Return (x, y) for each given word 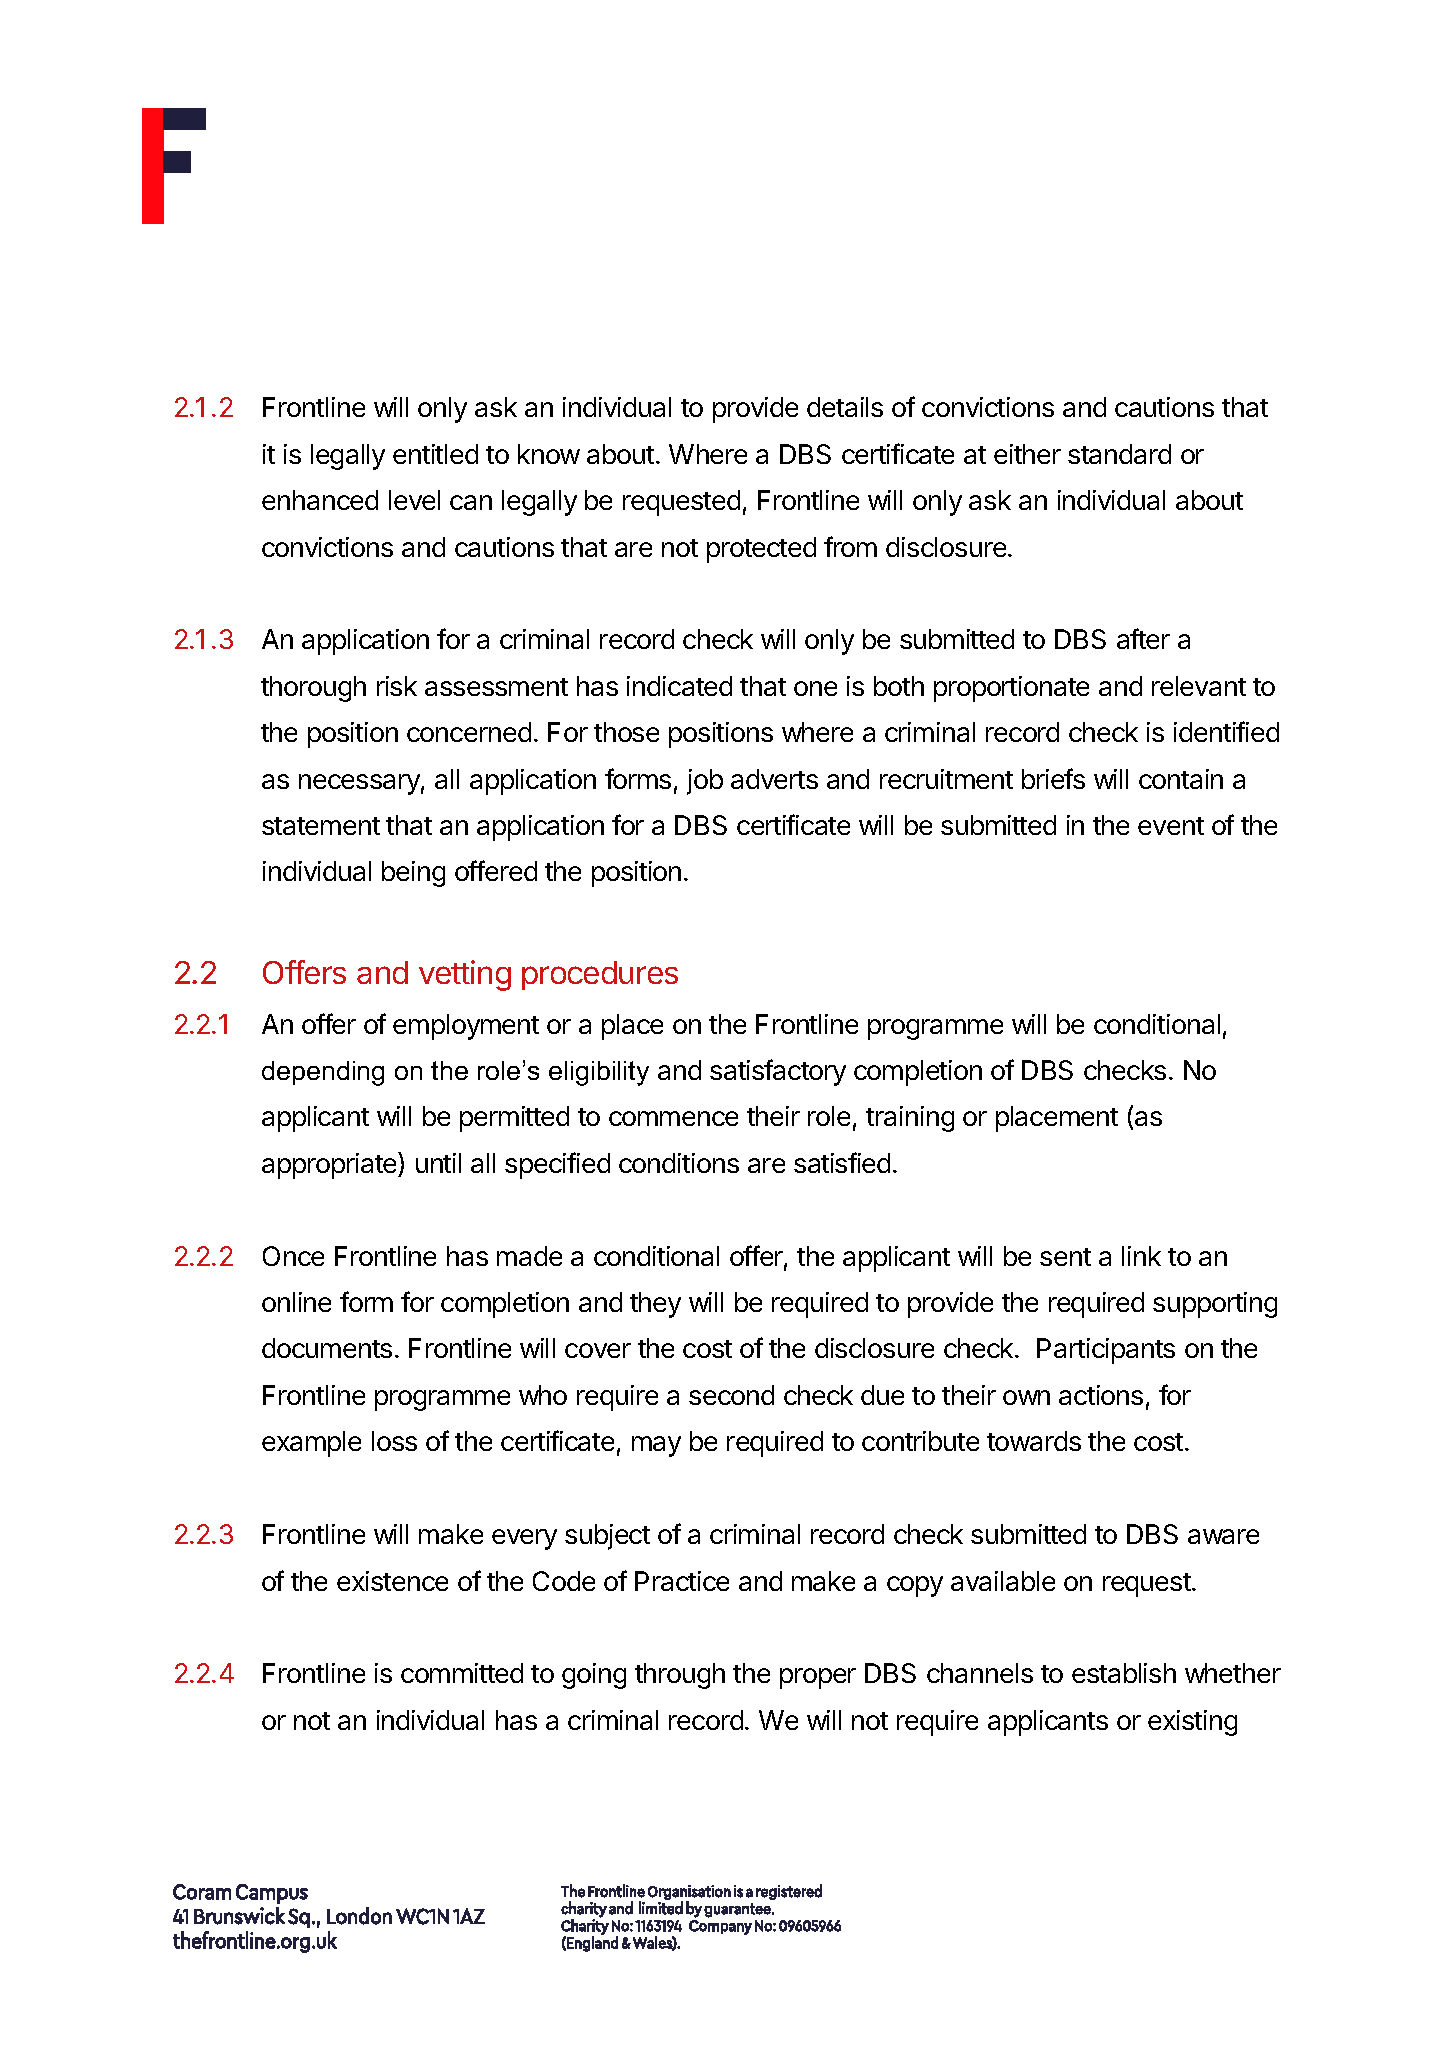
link (1141, 1256)
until (438, 1163)
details (845, 407)
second (731, 1395)
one (815, 688)
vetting (465, 975)
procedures (600, 975)
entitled (435, 454)
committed (462, 1673)
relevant (1199, 686)
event (1171, 826)
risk (397, 686)
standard (1119, 454)
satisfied (842, 1162)
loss (394, 1441)
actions (1101, 1395)
